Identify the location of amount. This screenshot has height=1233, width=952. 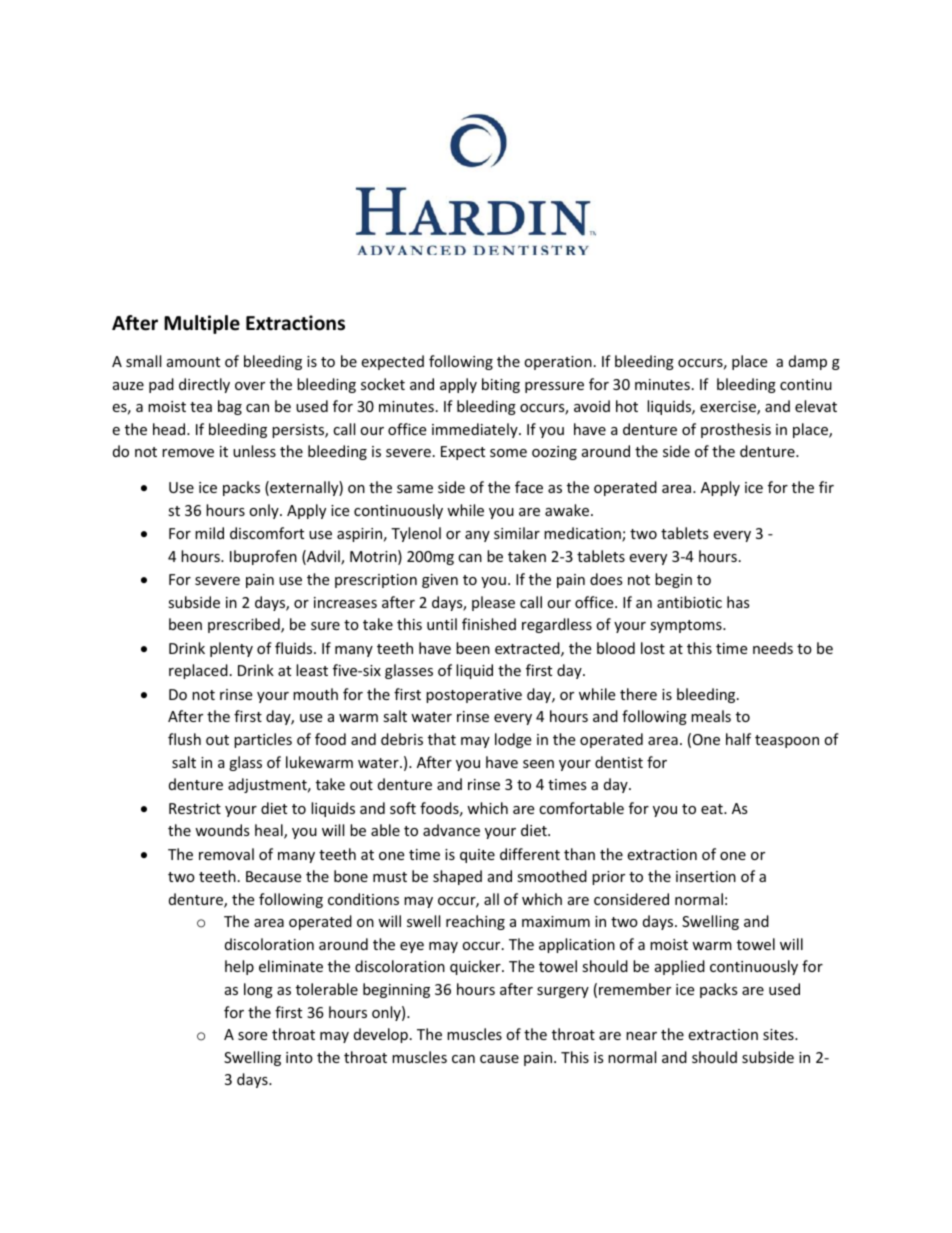
(193, 362).
